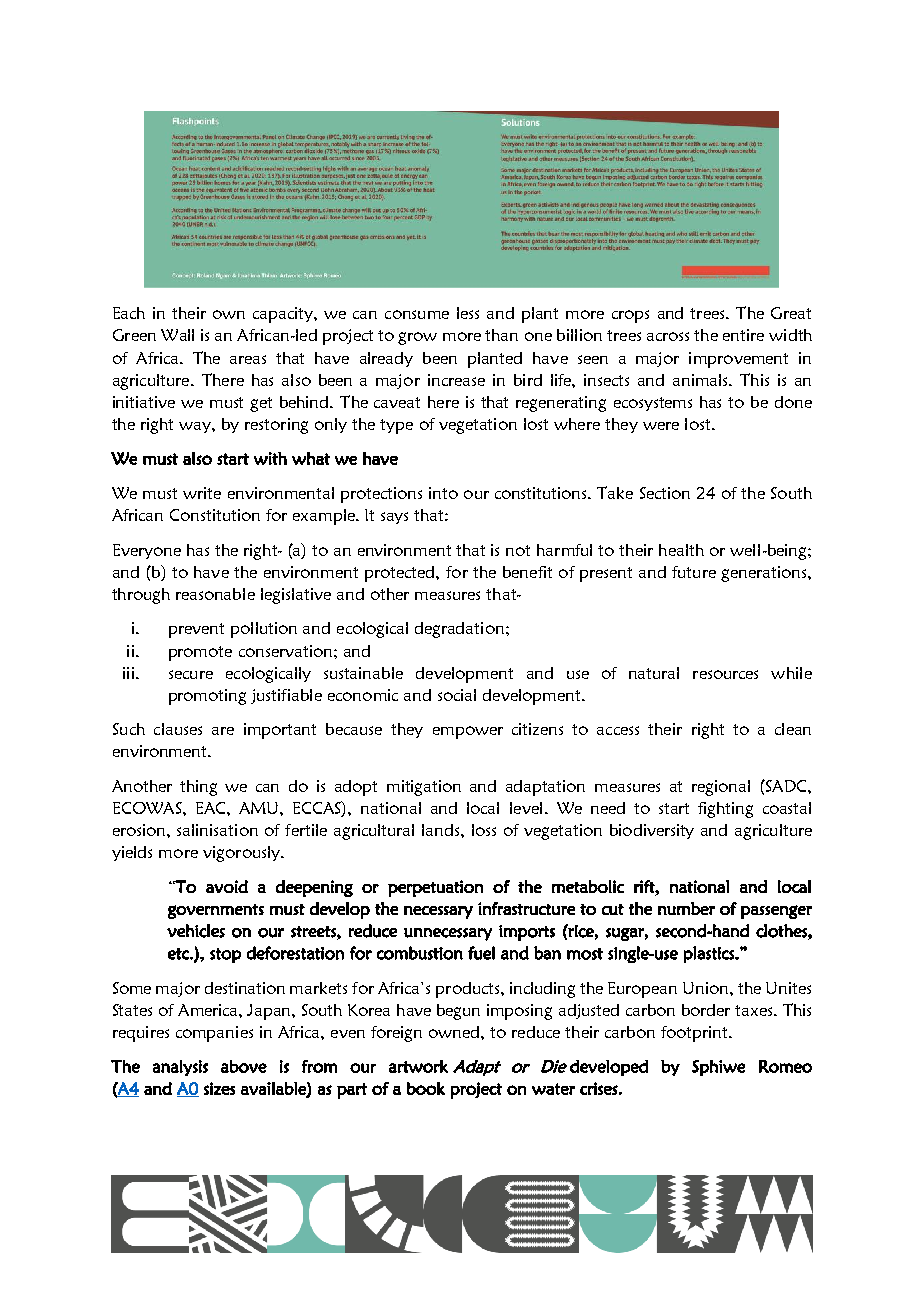 The height and width of the image is (1308, 924). Describe the element at coordinates (481, 953) in the image. I see `fuel` at that location.
